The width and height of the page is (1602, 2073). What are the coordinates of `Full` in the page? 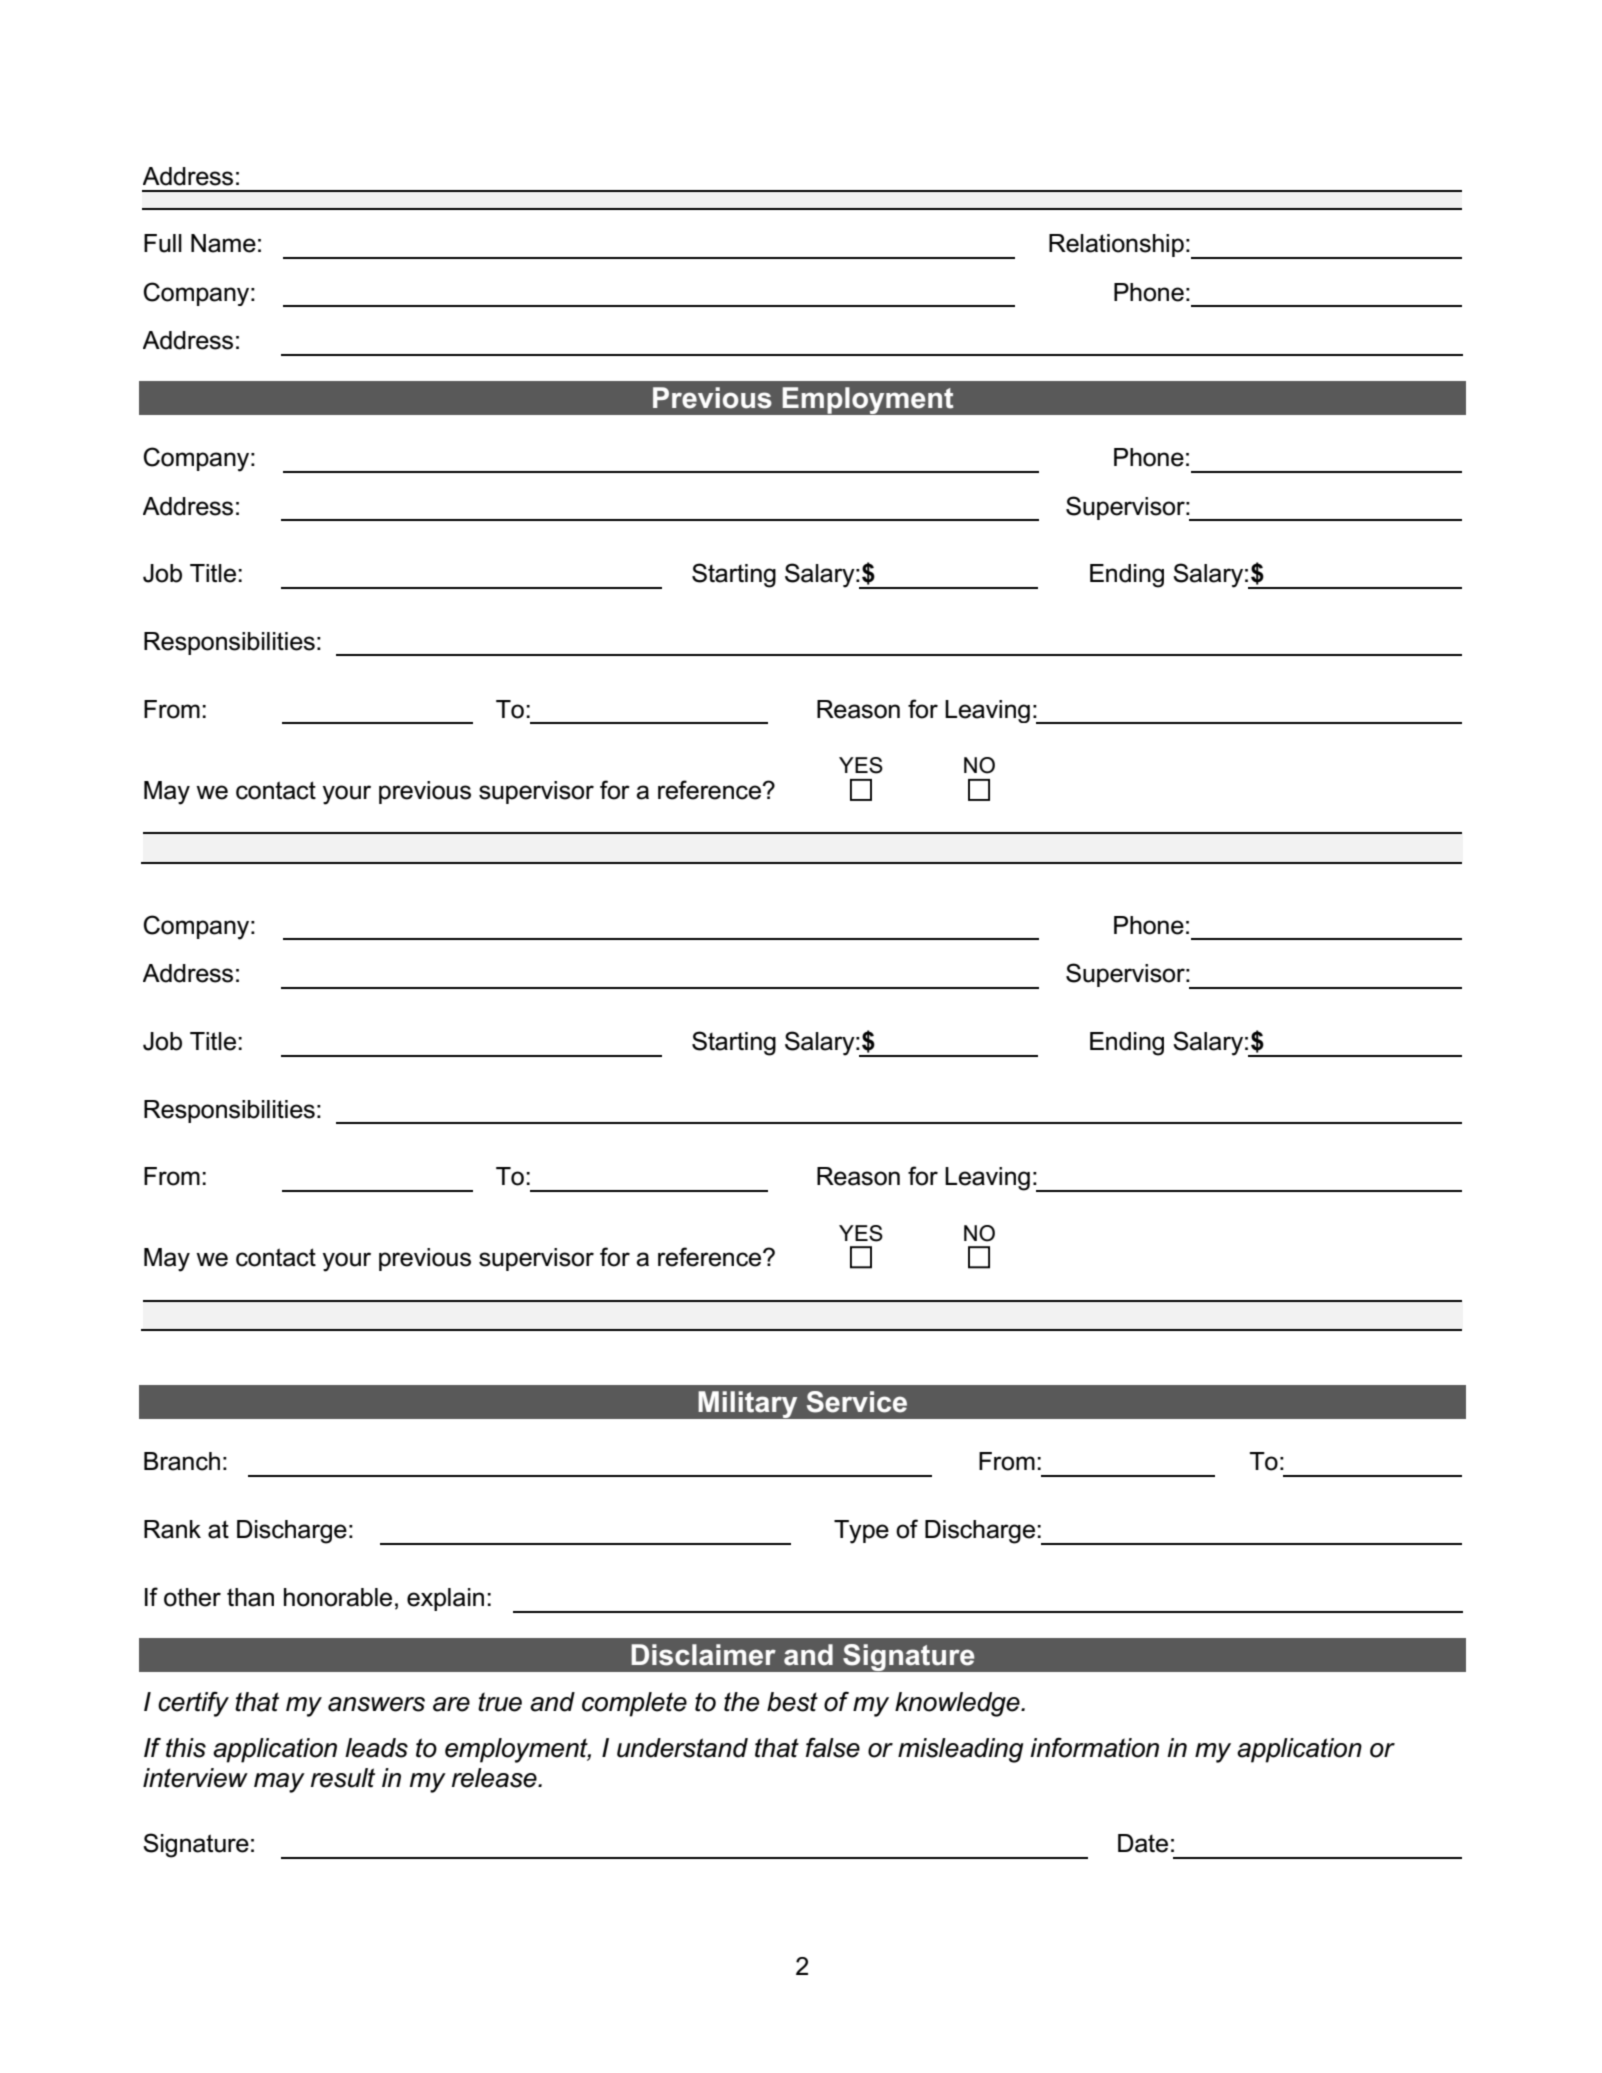 It's located at (163, 243).
